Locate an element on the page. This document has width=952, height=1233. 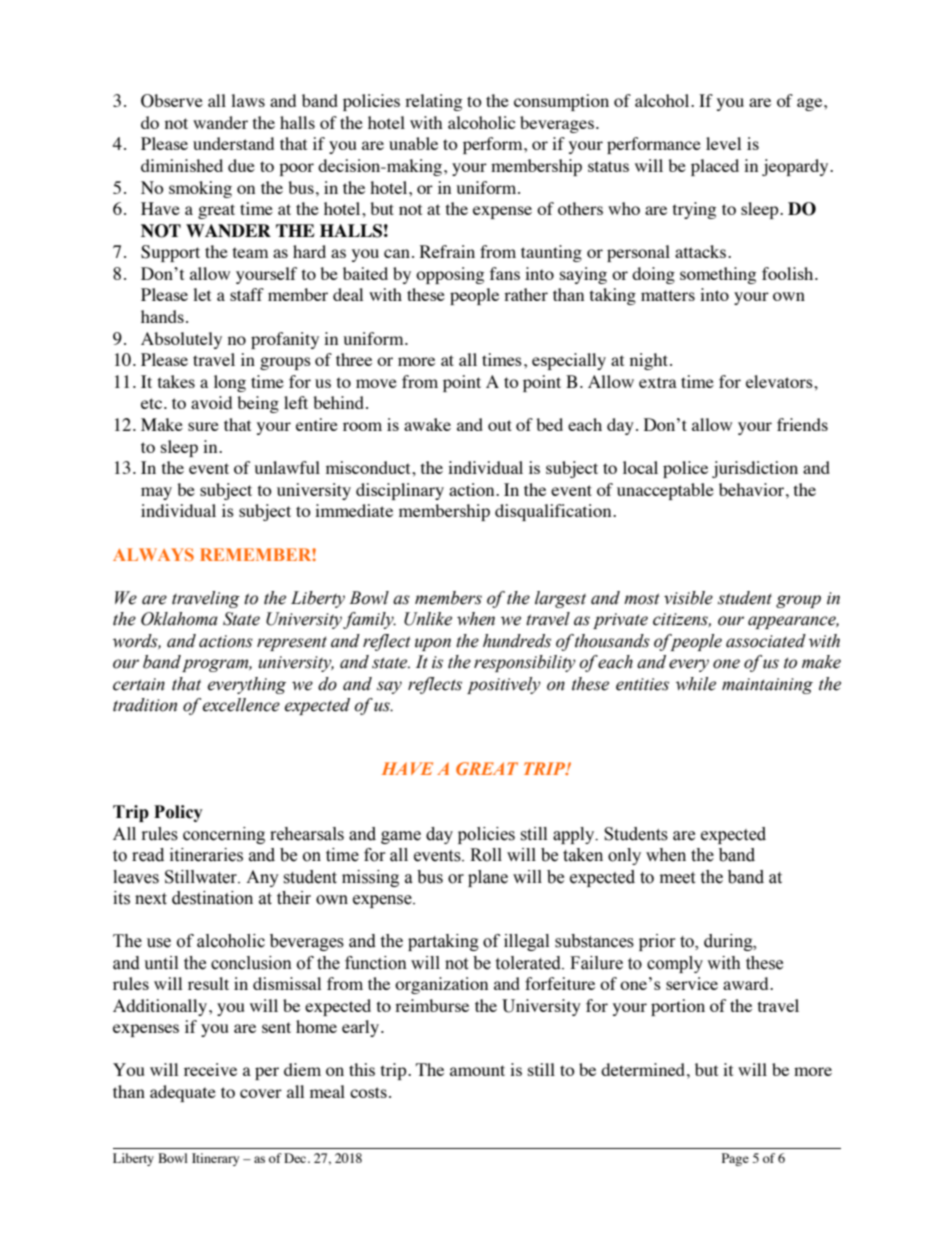
jurisdiction is located at coordinates (755, 469).
